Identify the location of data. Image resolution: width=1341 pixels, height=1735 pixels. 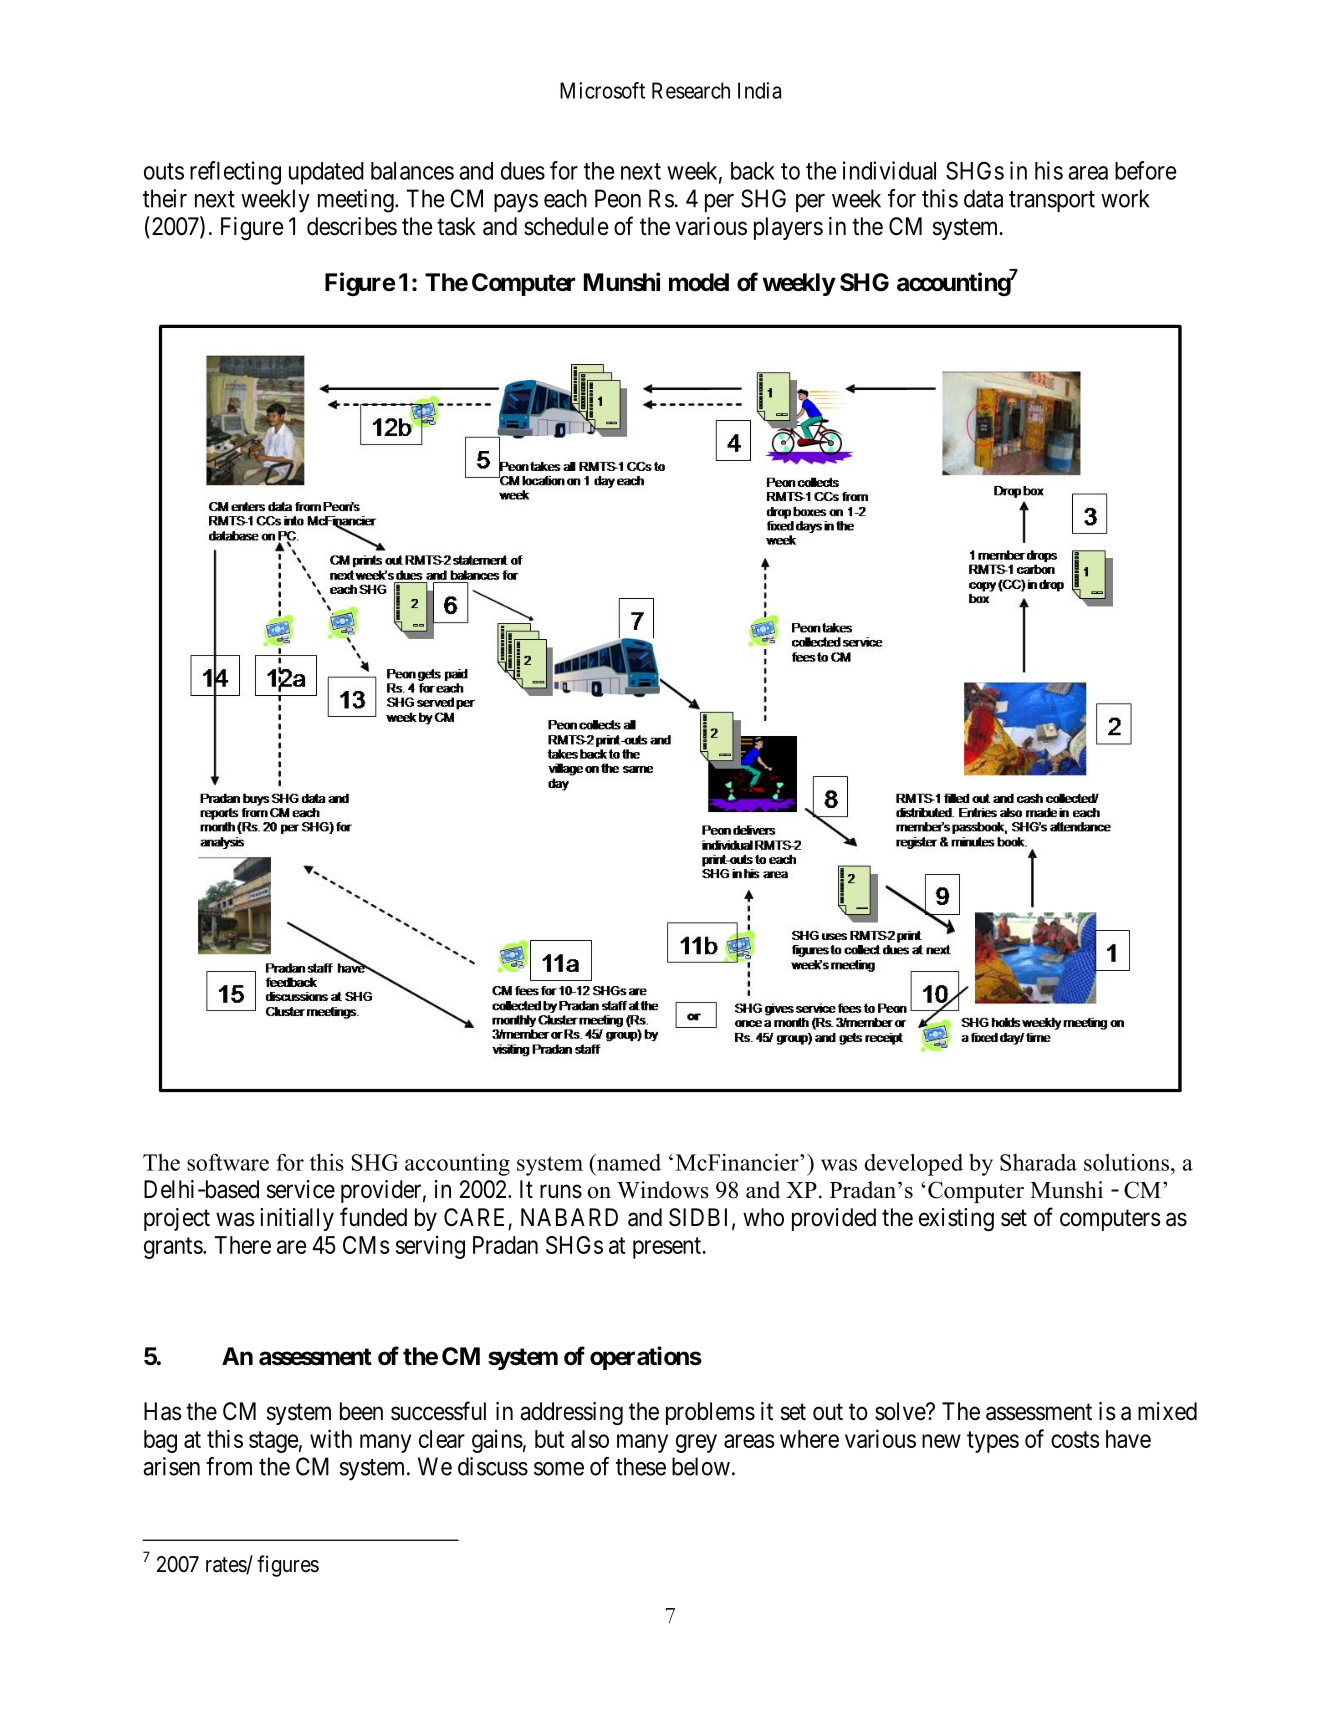
(983, 198).
